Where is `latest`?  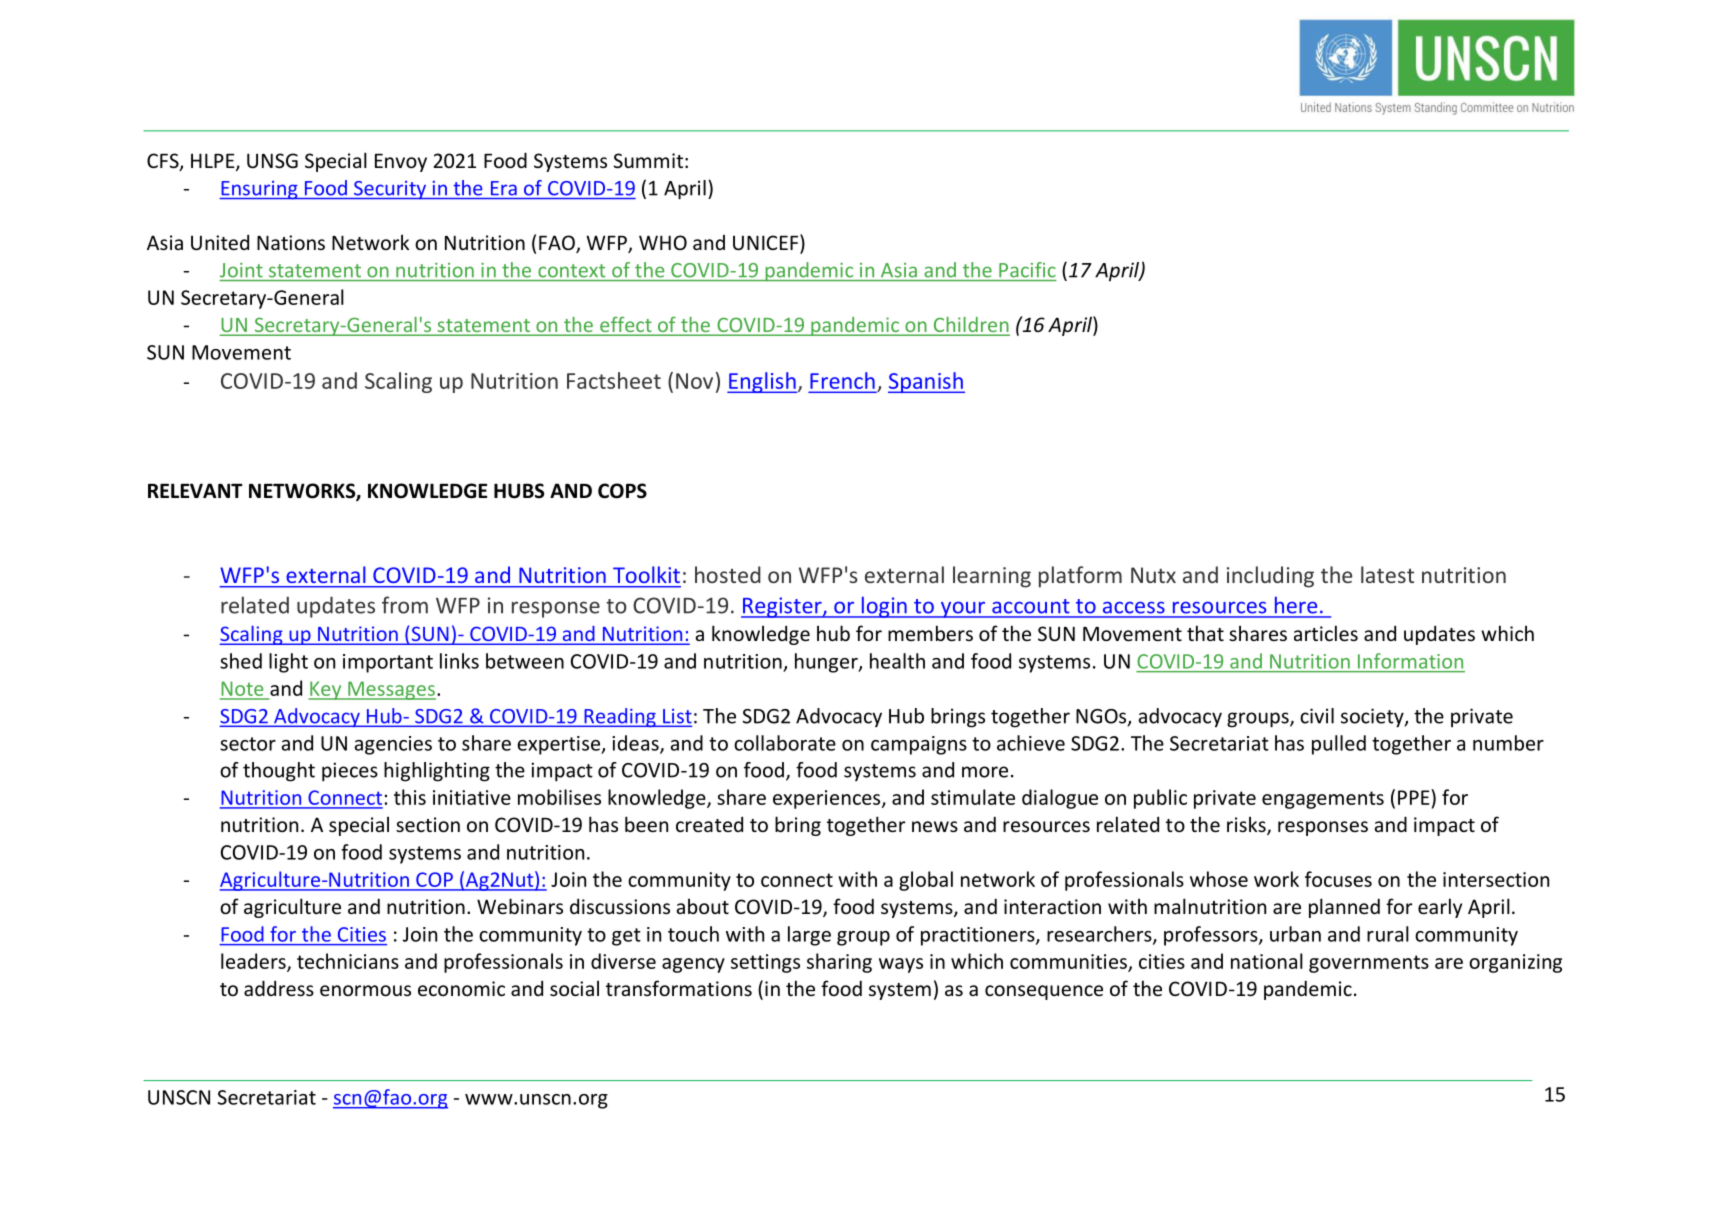
latest is located at coordinates (1387, 574).
